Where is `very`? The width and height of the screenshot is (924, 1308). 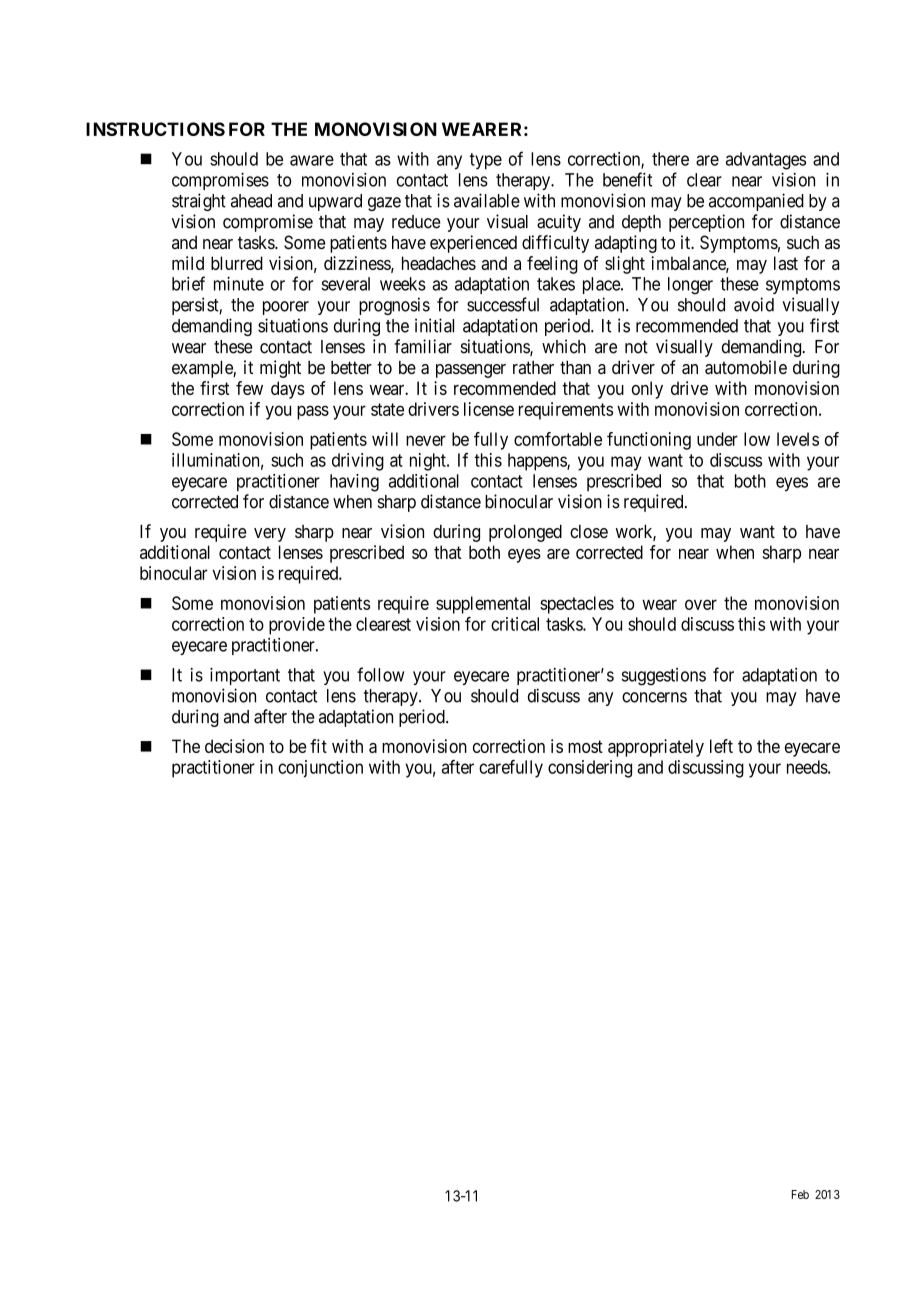
very is located at coordinates (270, 535).
